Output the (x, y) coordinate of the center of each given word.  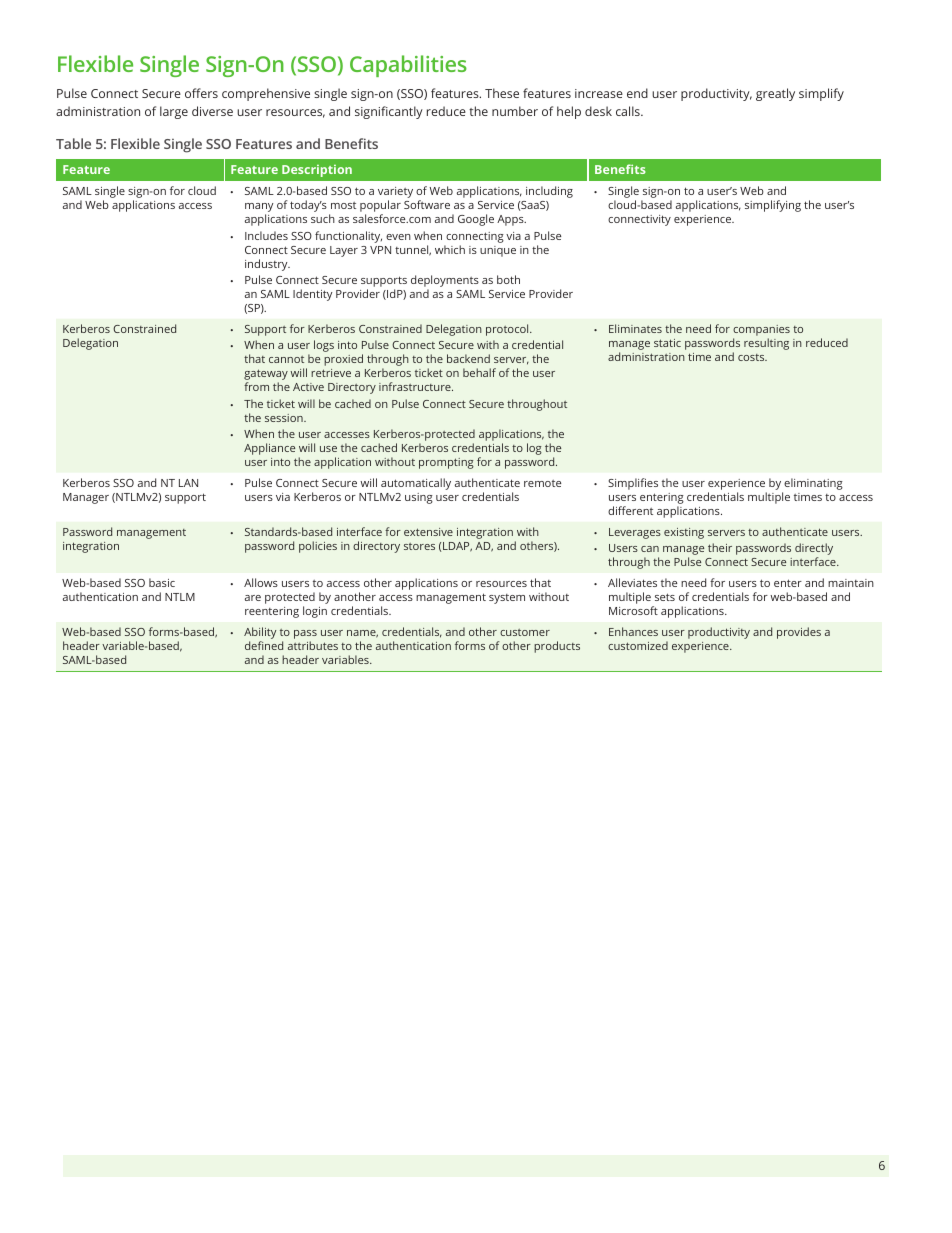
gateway (266, 376)
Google (476, 220)
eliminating (813, 484)
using (419, 498)
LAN (188, 483)
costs (752, 357)
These (502, 93)
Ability (260, 634)
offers (201, 93)
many (259, 209)
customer (525, 632)
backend (468, 358)
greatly (775, 94)
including (549, 192)
